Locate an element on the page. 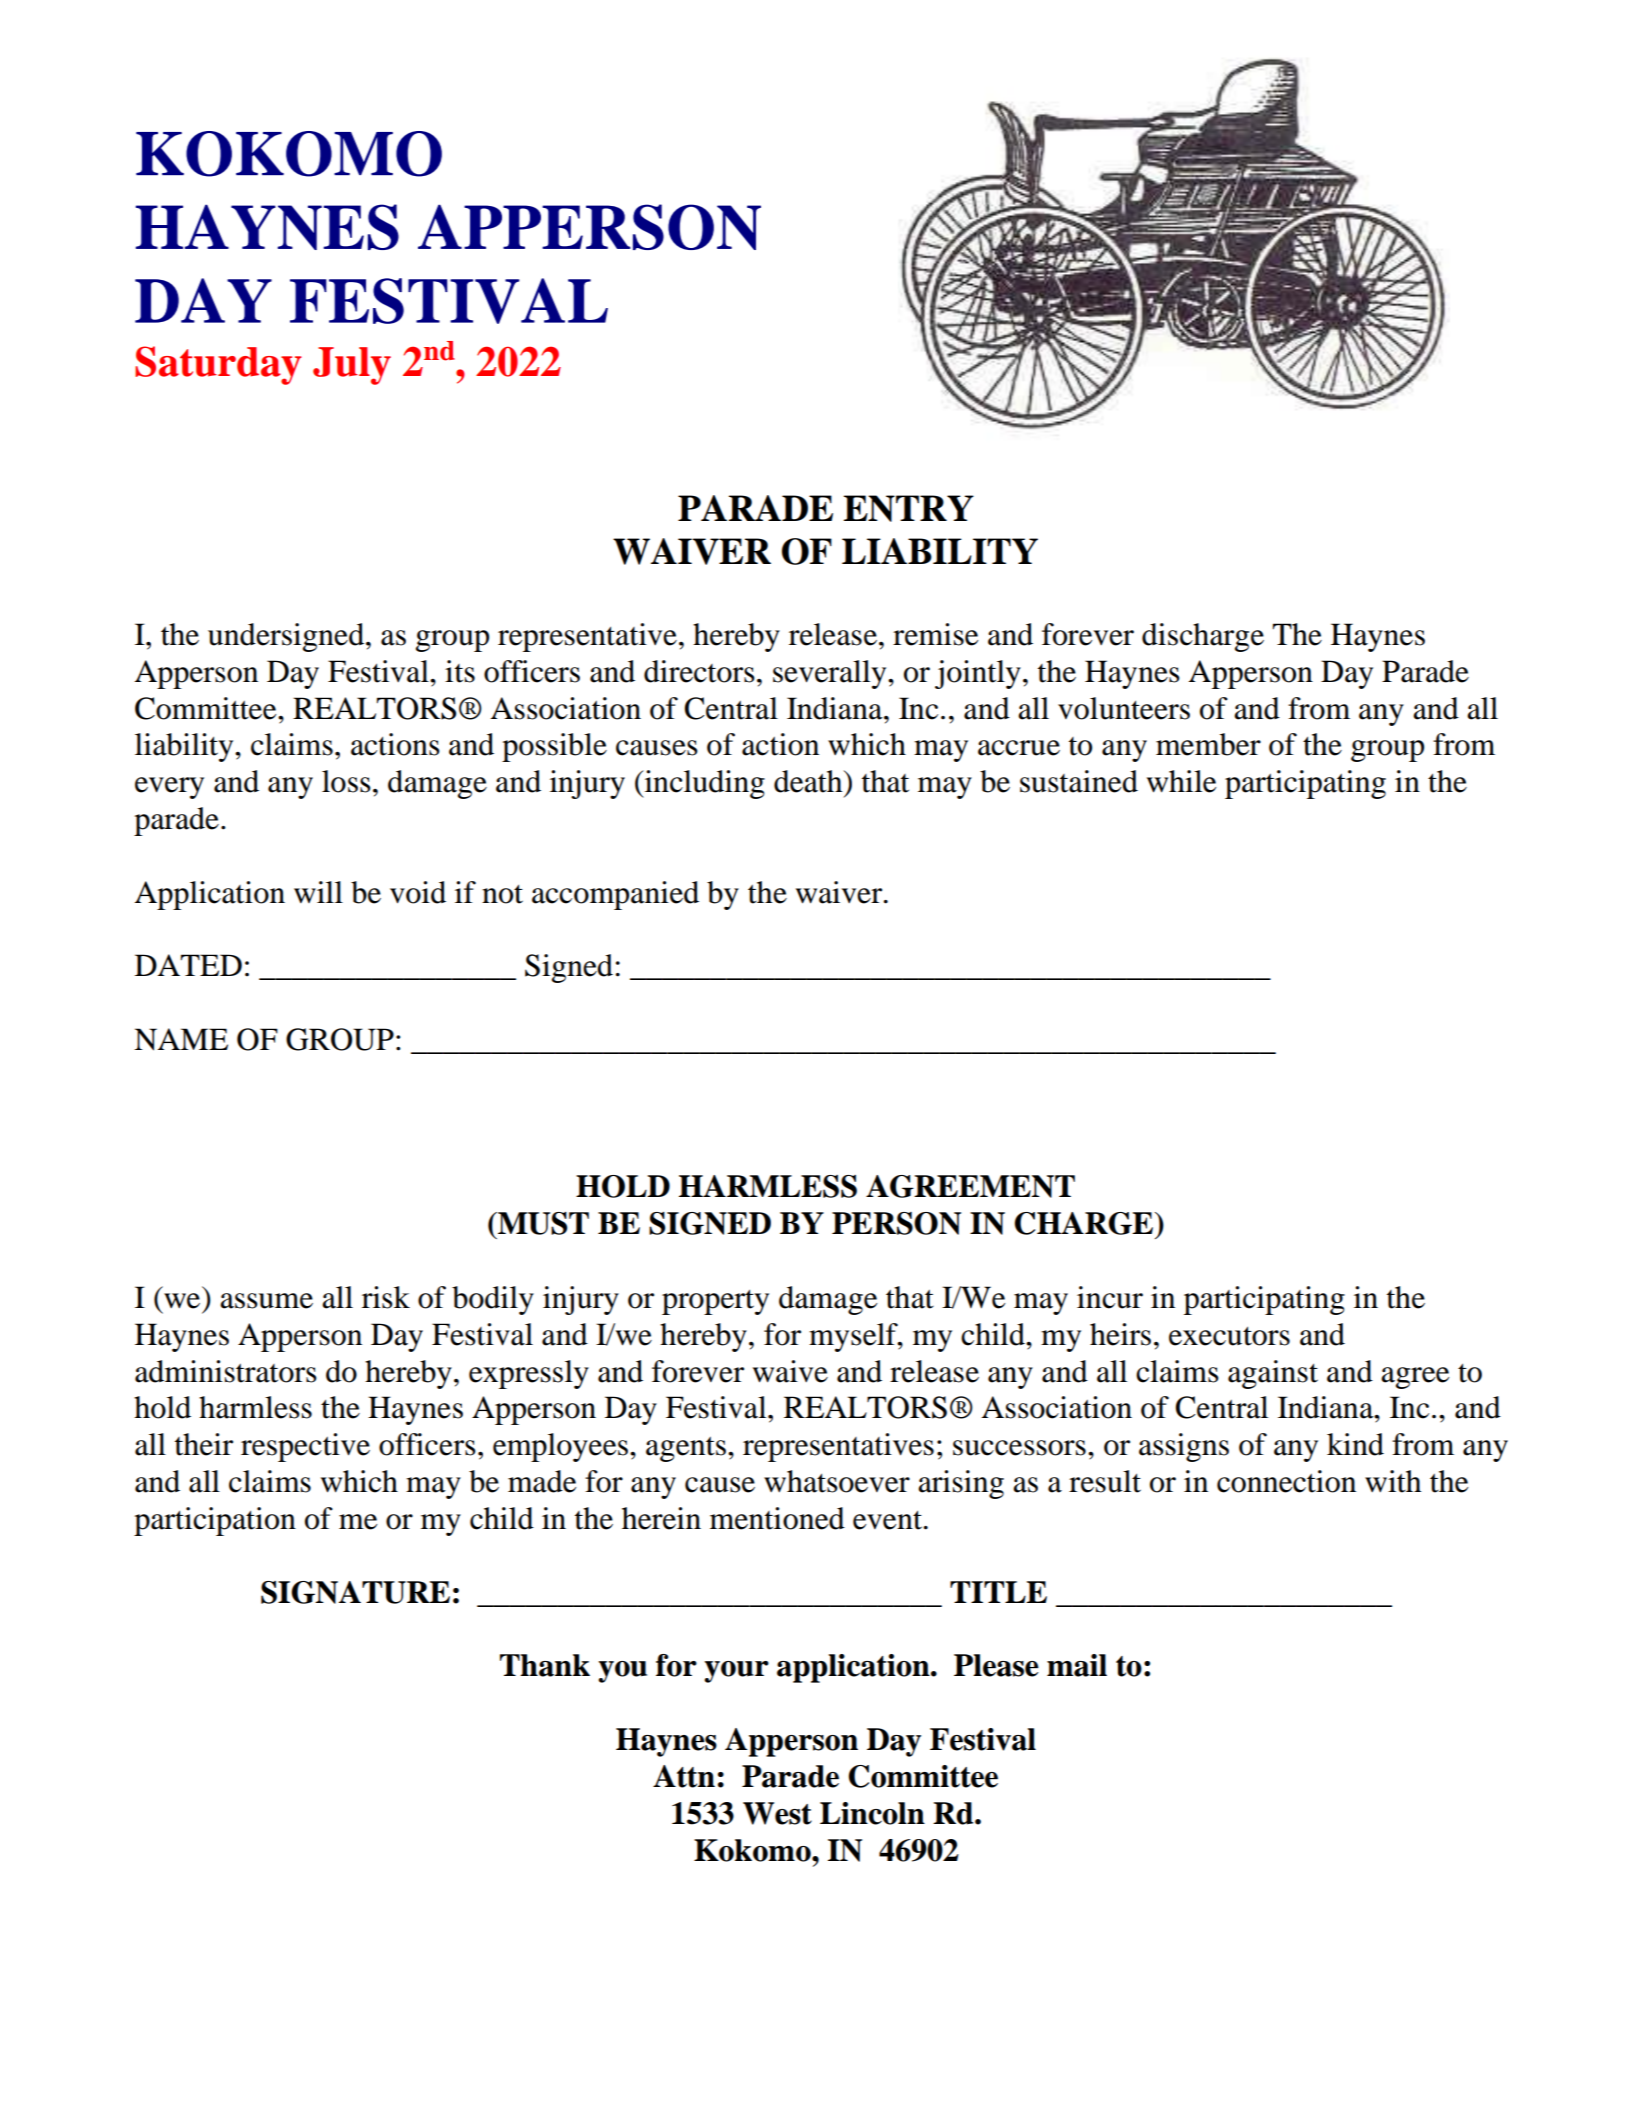  NAME is located at coordinates (181, 1039).
